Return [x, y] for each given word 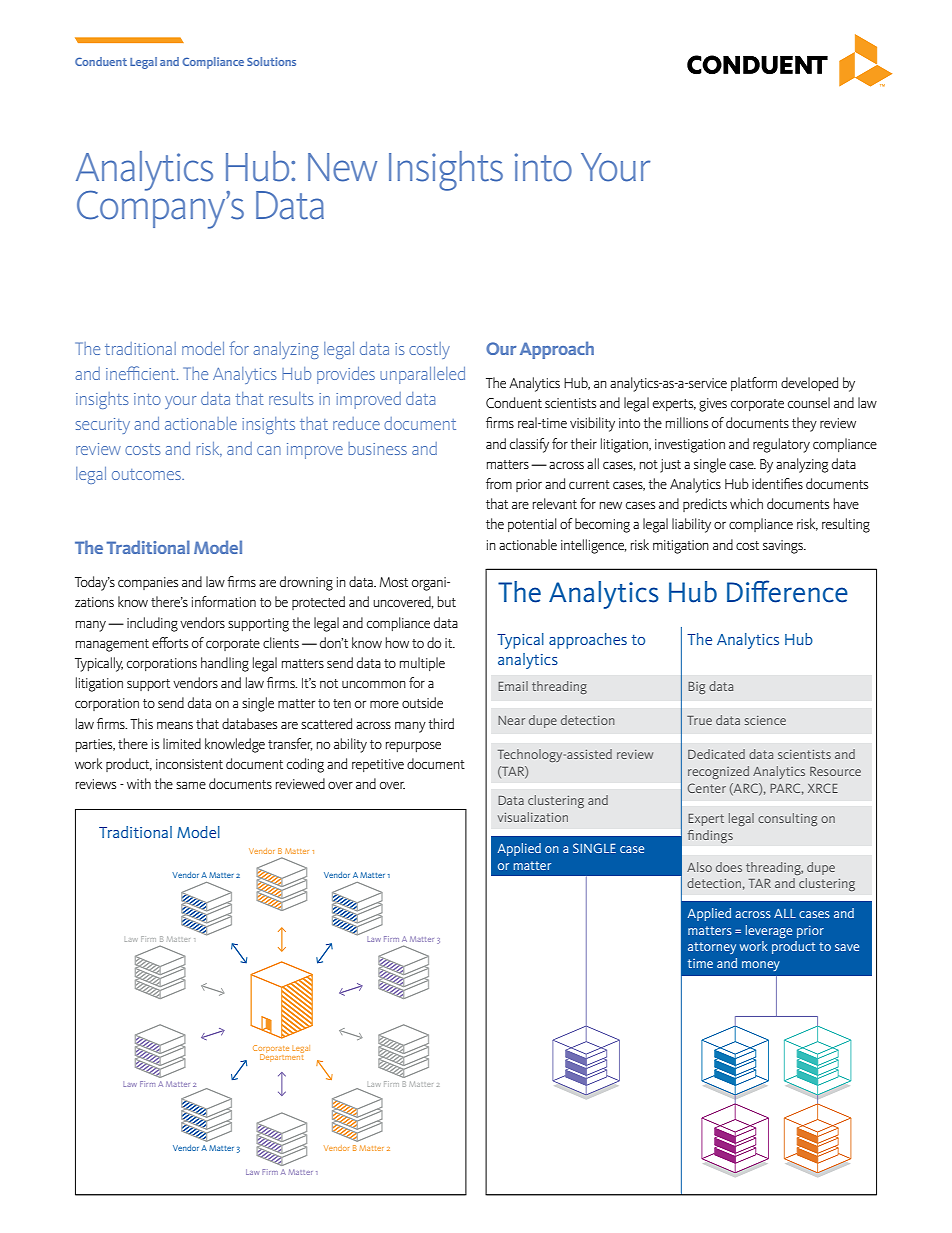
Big [696, 688]
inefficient [142, 373]
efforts [170, 642]
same [191, 785]
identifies [777, 483]
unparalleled [422, 375]
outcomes [147, 474]
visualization [533, 817]
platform [754, 384]
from [499, 483]
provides [346, 375]
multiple [422, 664]
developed [809, 384]
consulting [787, 819]
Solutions [271, 61]
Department [282, 1056]
